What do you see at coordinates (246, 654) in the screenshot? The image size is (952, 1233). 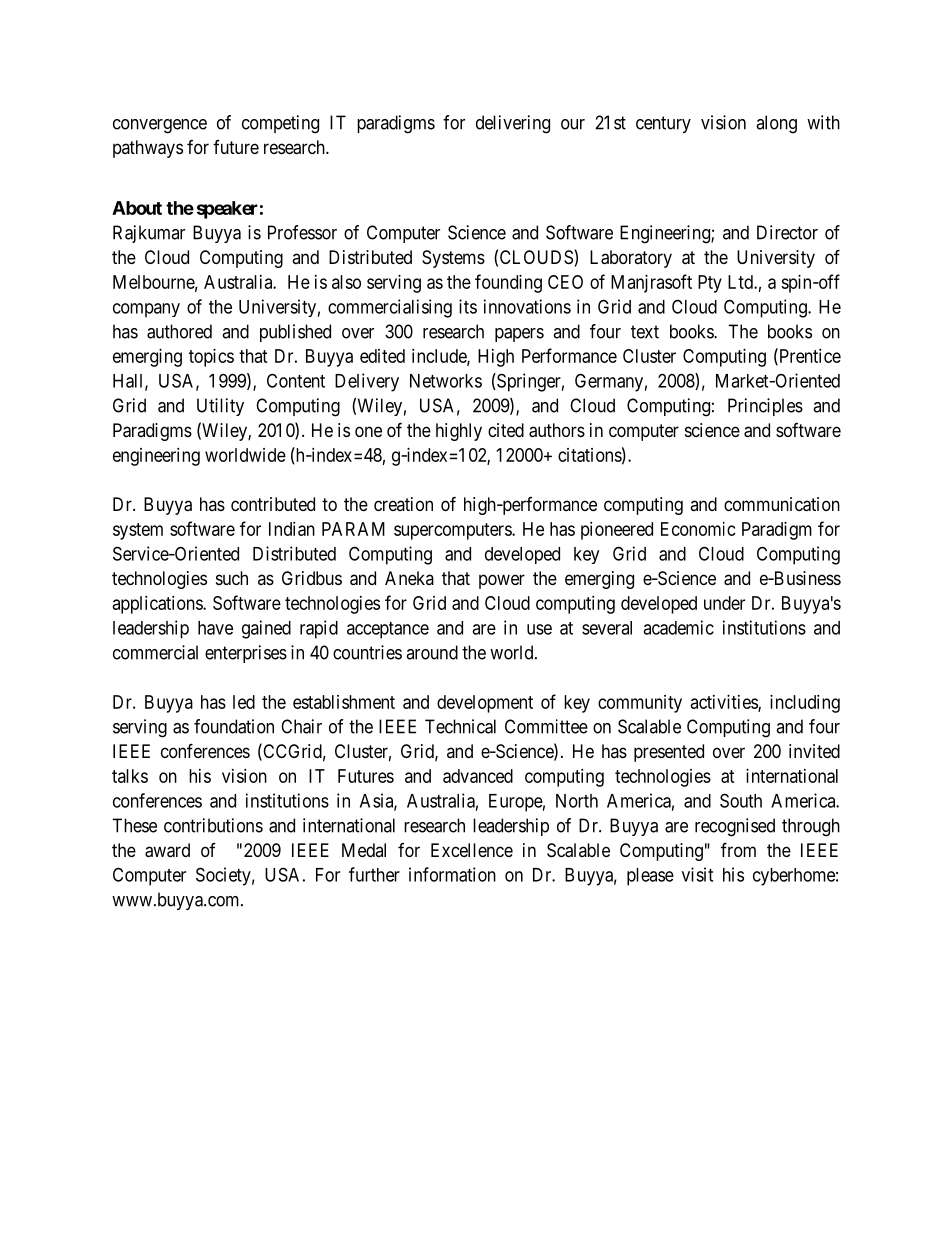 I see `enterprises` at bounding box center [246, 654].
